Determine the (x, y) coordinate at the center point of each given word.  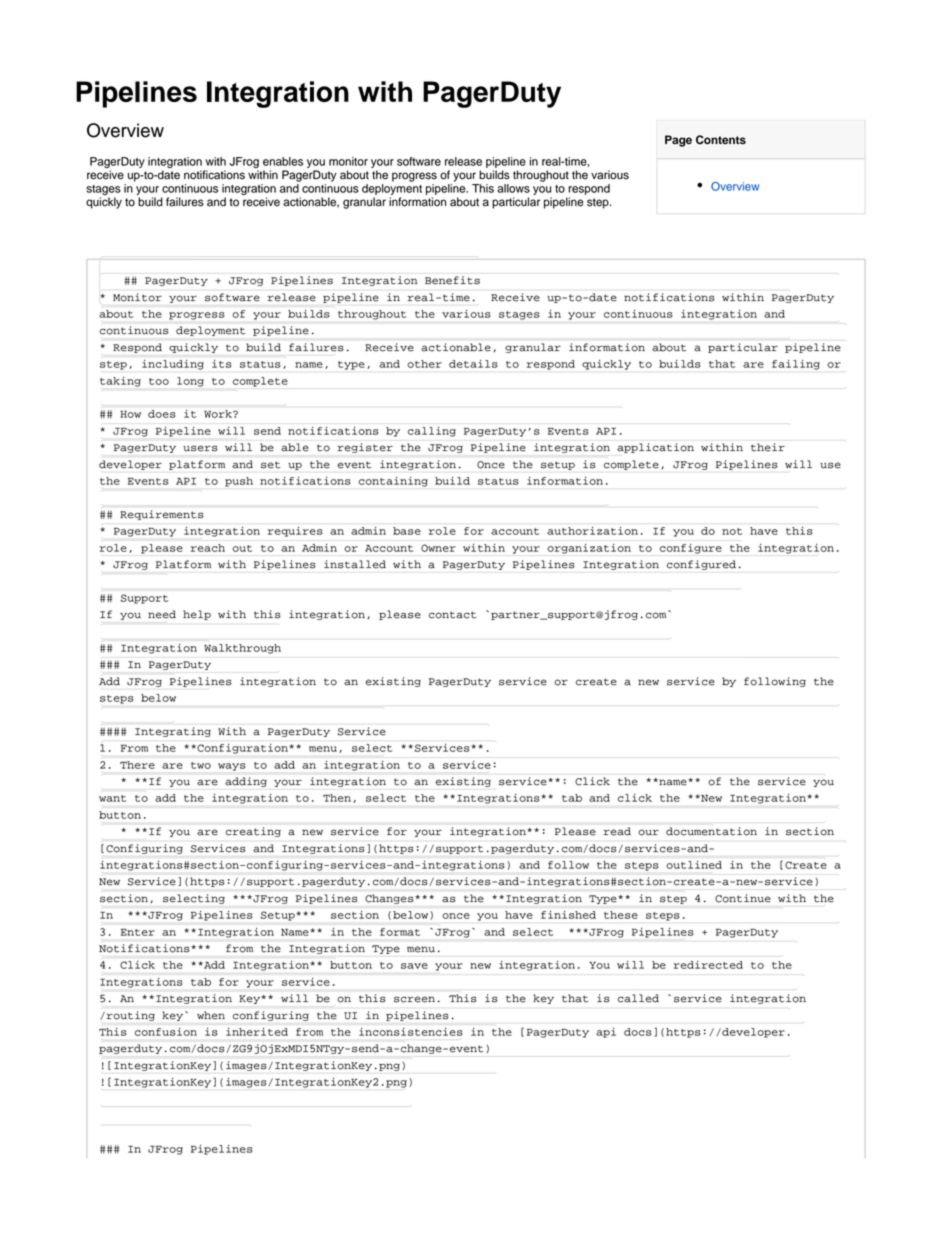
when (211, 1015)
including (173, 365)
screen (414, 999)
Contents (721, 140)
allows (513, 188)
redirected (708, 965)
